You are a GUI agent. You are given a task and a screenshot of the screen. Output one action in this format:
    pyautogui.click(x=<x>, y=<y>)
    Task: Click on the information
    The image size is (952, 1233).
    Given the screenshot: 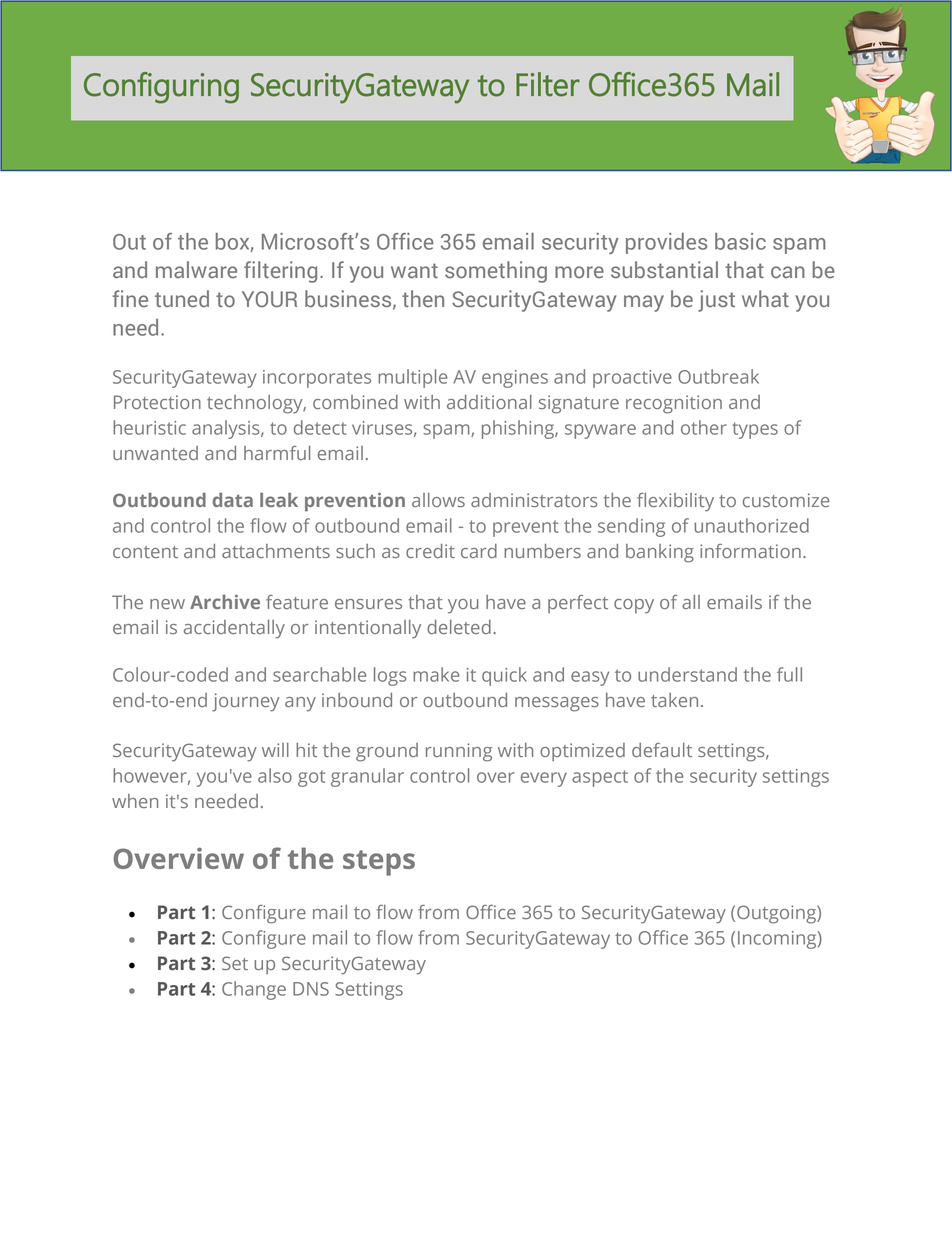 What is the action you would take?
    pyautogui.click(x=750, y=551)
